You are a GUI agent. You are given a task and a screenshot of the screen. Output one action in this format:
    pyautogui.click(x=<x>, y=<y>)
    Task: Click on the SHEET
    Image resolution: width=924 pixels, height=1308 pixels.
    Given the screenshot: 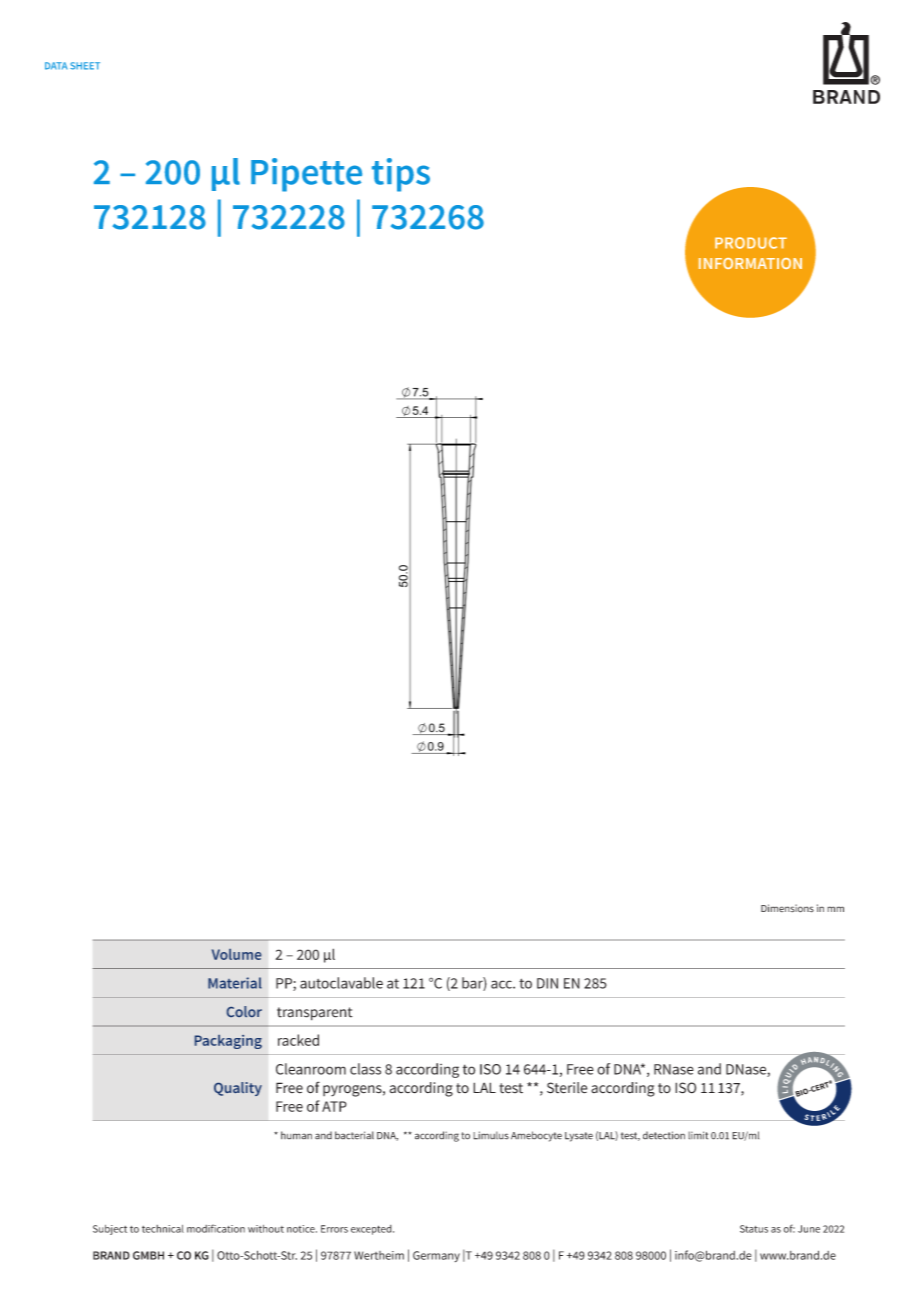 What is the action you would take?
    pyautogui.click(x=85, y=66)
